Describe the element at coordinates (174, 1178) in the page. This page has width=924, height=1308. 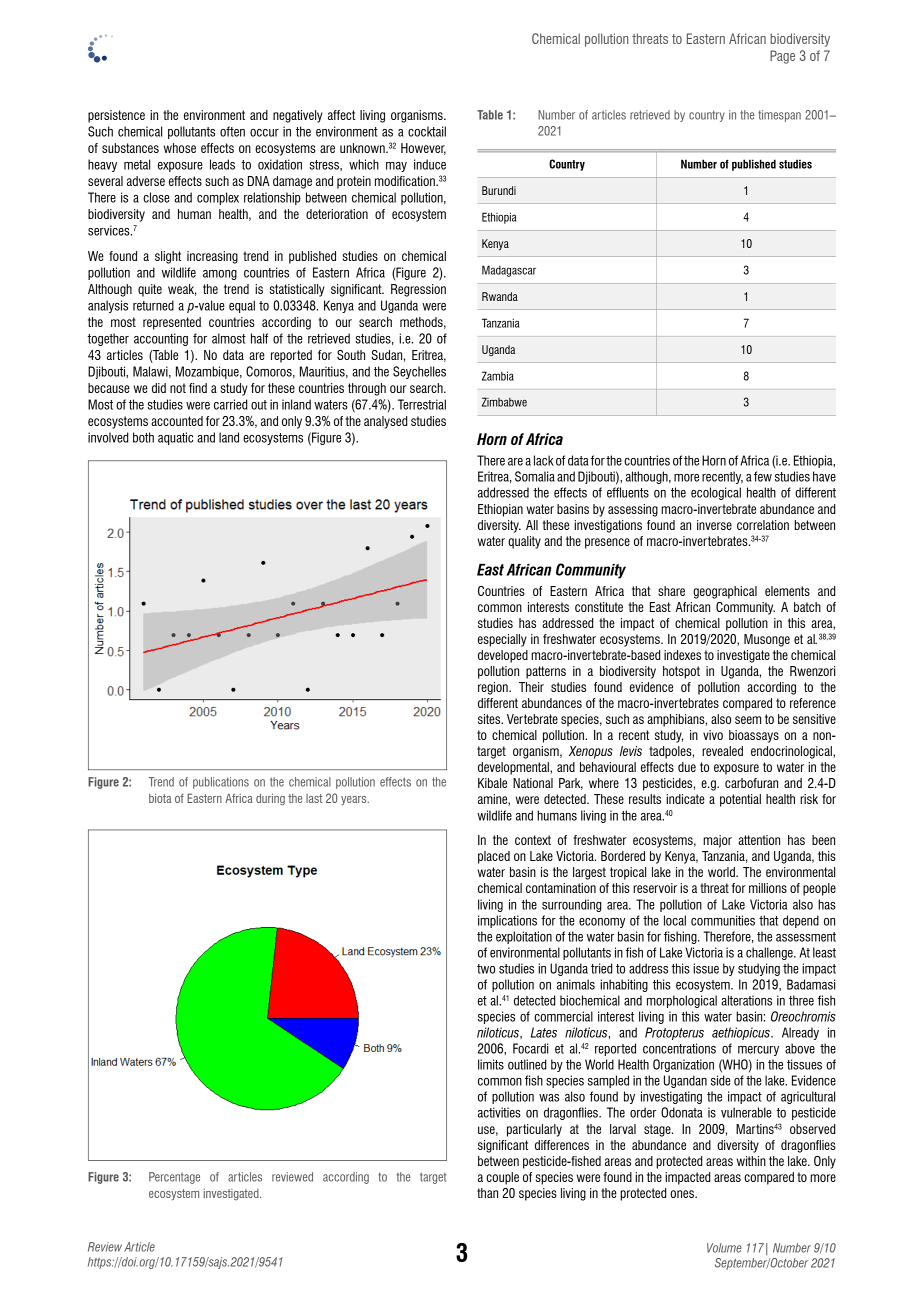
I see `Percentage` at that location.
